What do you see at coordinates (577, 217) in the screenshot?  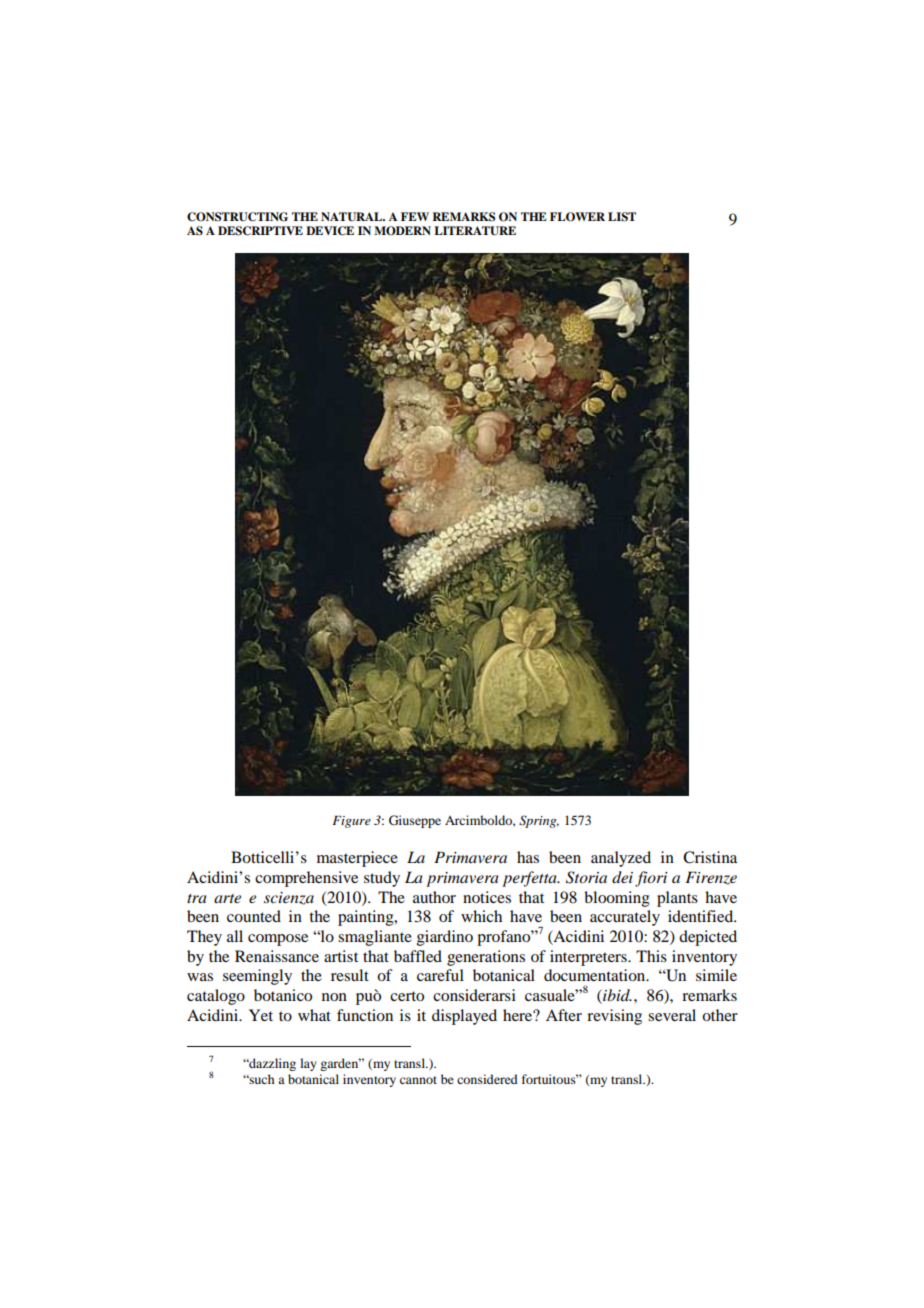 I see `FLOWER` at bounding box center [577, 217].
